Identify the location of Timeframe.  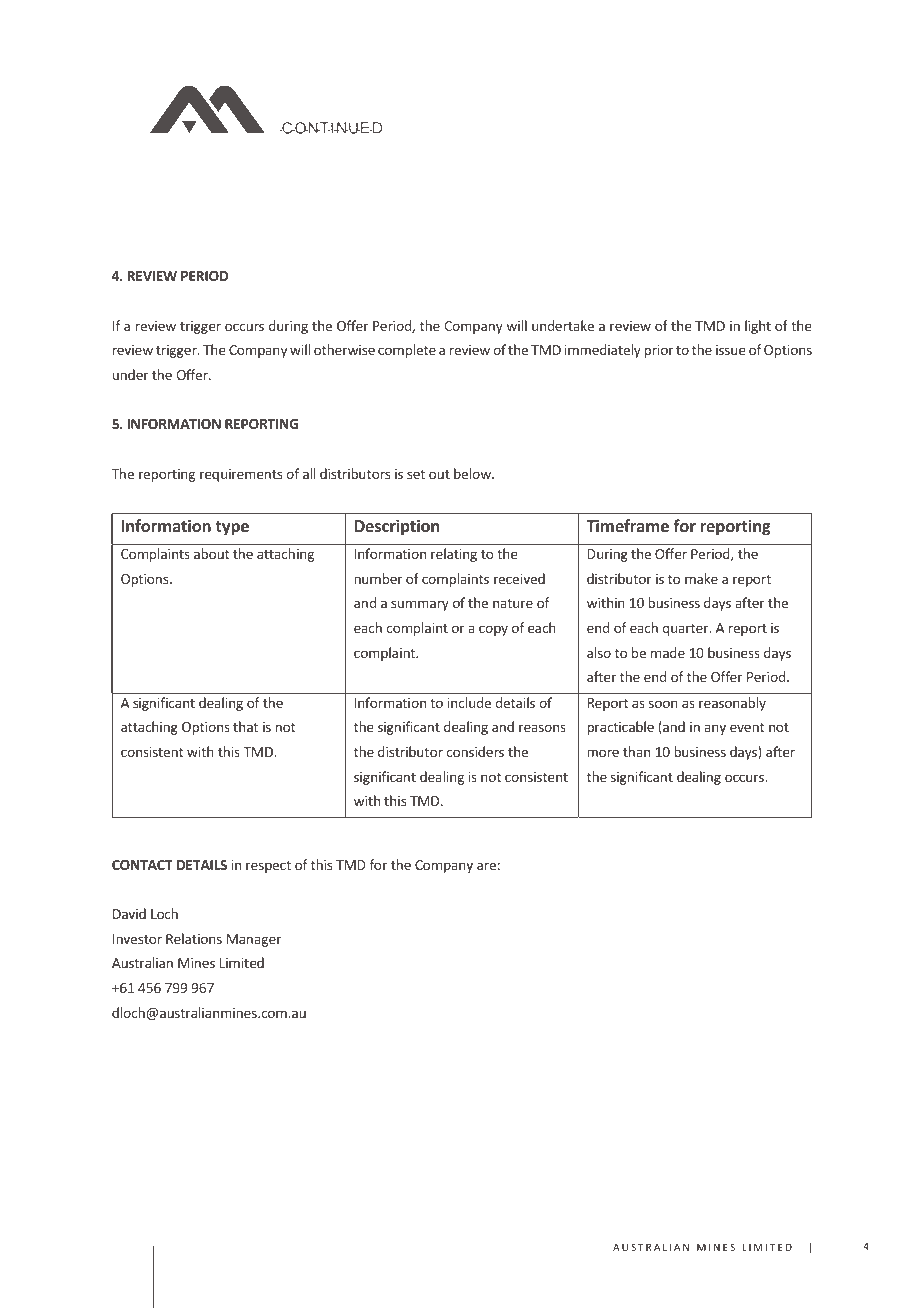
(627, 525).
